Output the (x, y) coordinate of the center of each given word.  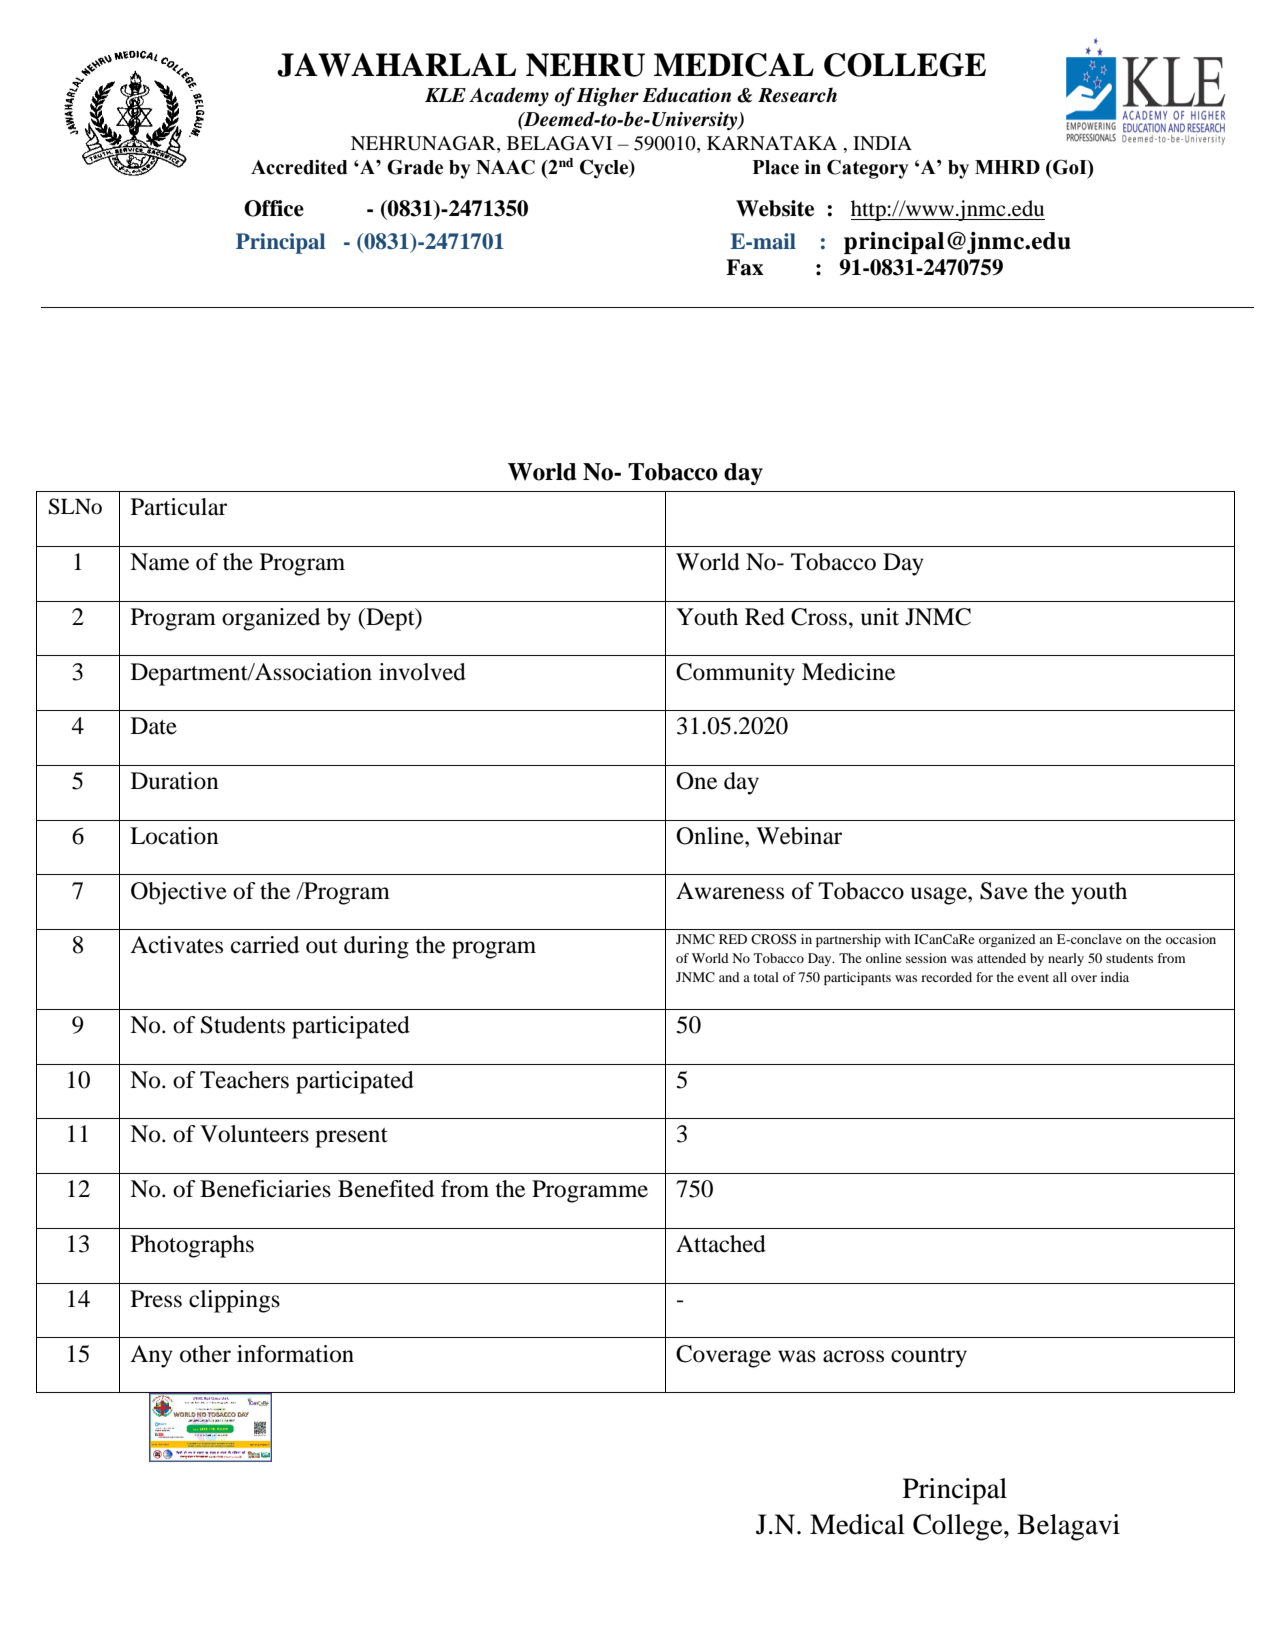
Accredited (299, 167)
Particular (179, 507)
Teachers (244, 1080)
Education (686, 95)
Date (154, 726)
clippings (234, 1301)
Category (868, 169)
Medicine (848, 672)
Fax (744, 267)
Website (775, 208)
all (1060, 977)
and (729, 977)
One (696, 781)
